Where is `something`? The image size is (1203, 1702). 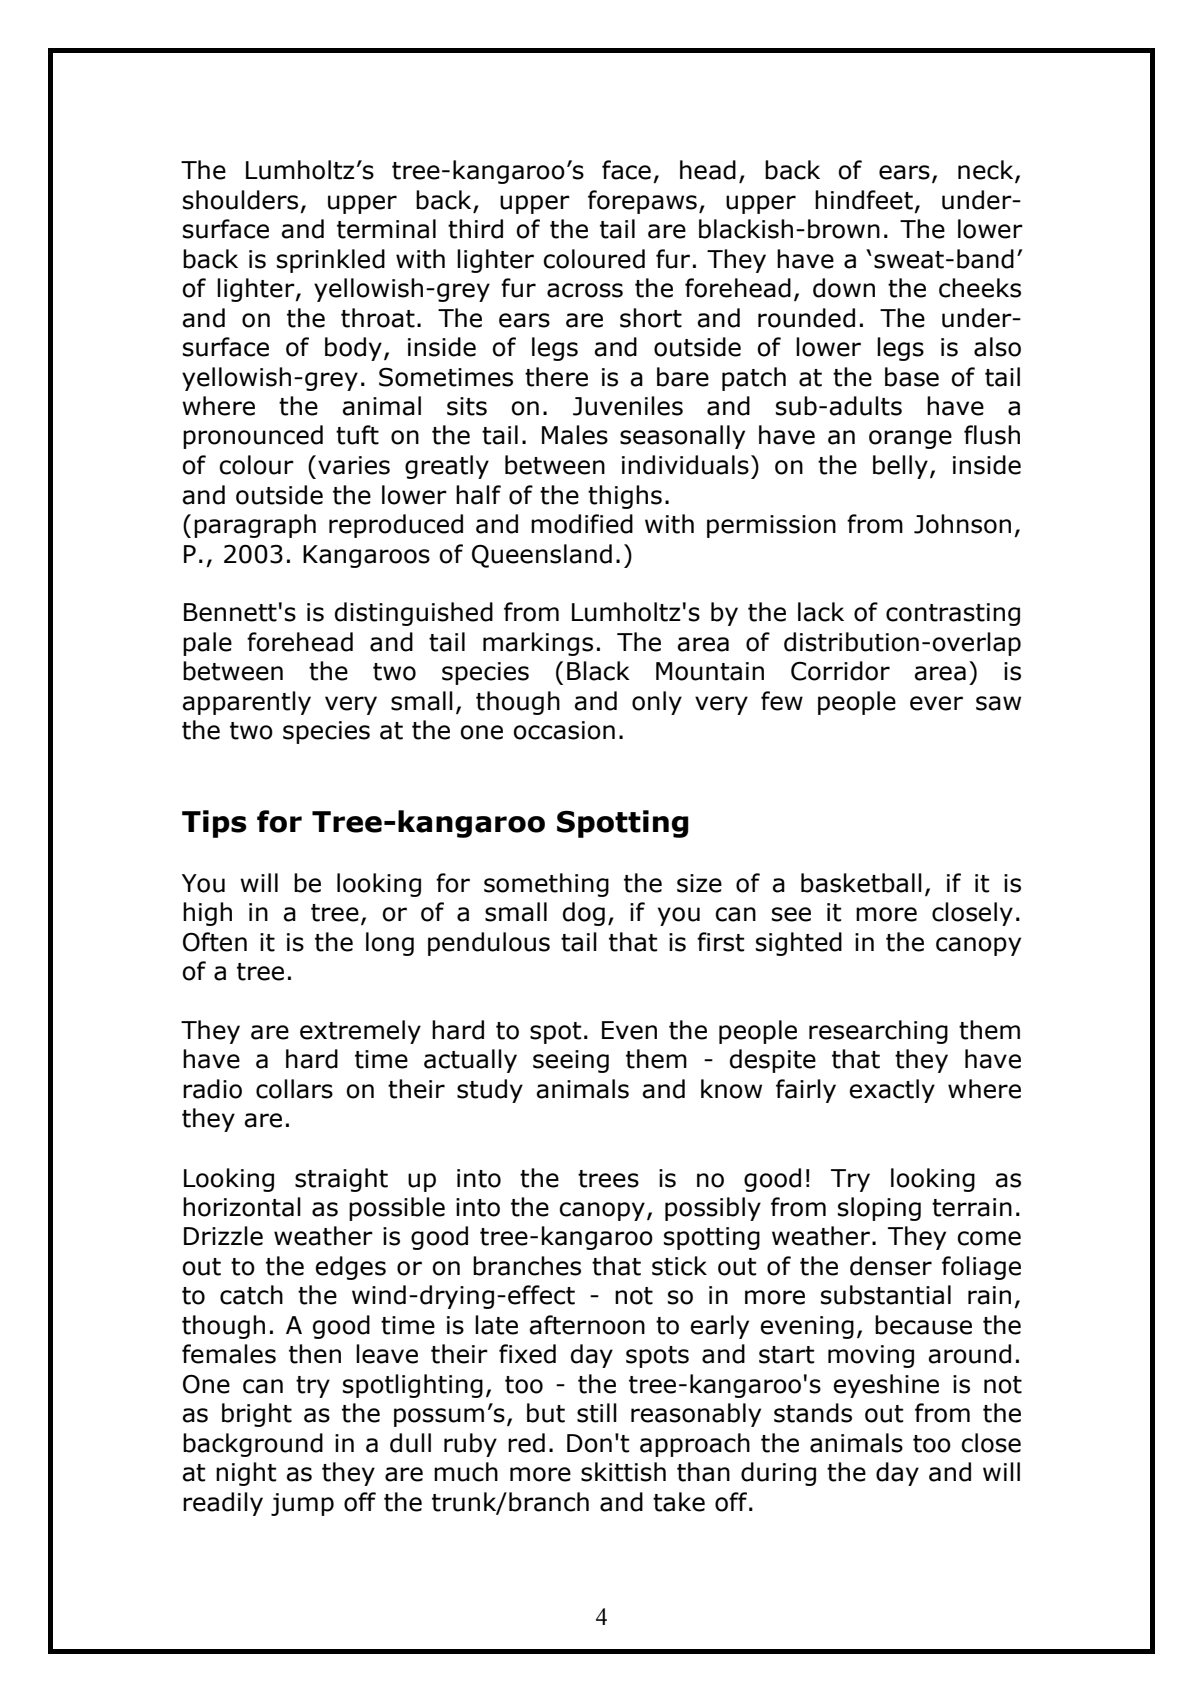 something is located at coordinates (546, 885).
